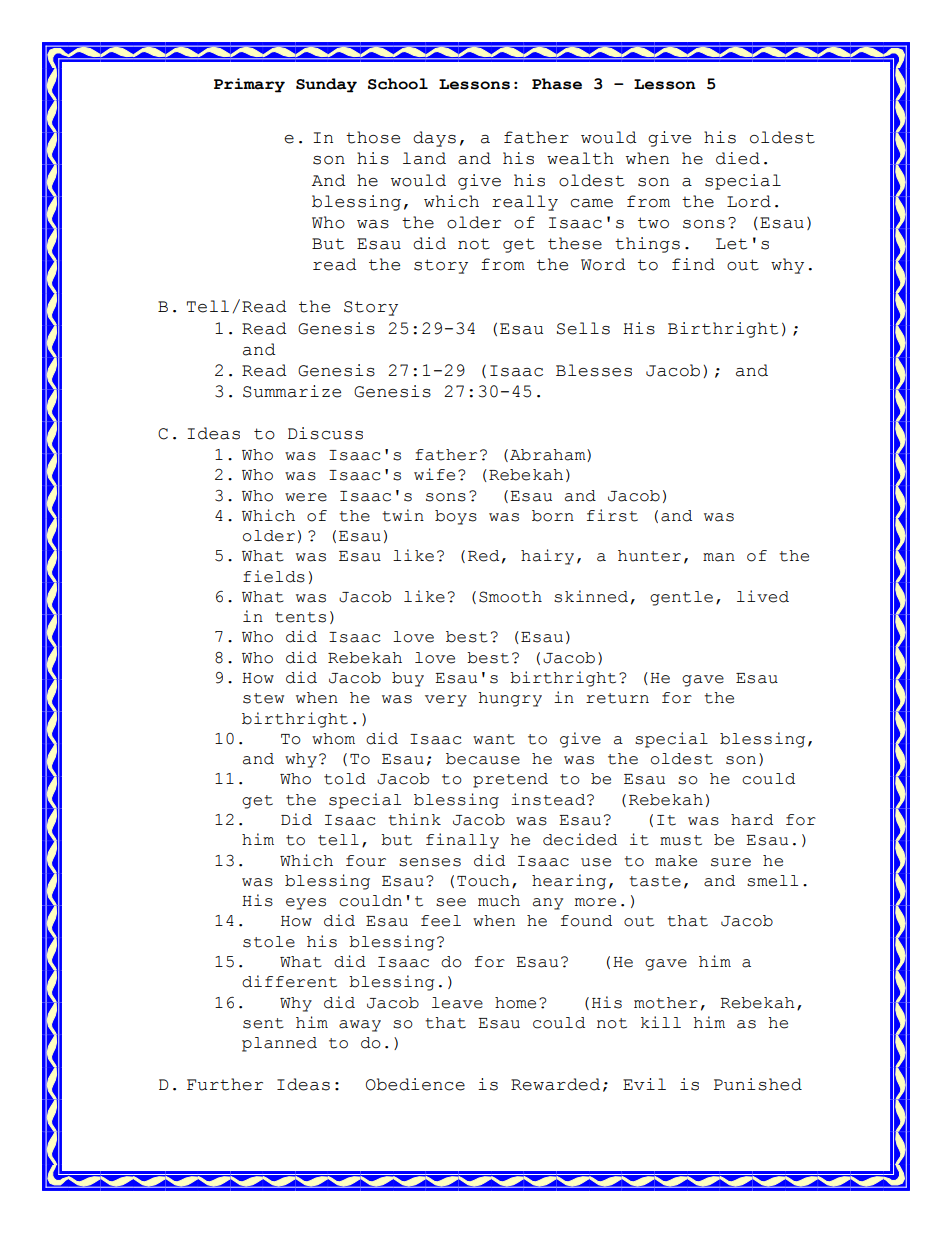  Describe the element at coordinates (661, 1022) in the screenshot. I see `kill` at that location.
